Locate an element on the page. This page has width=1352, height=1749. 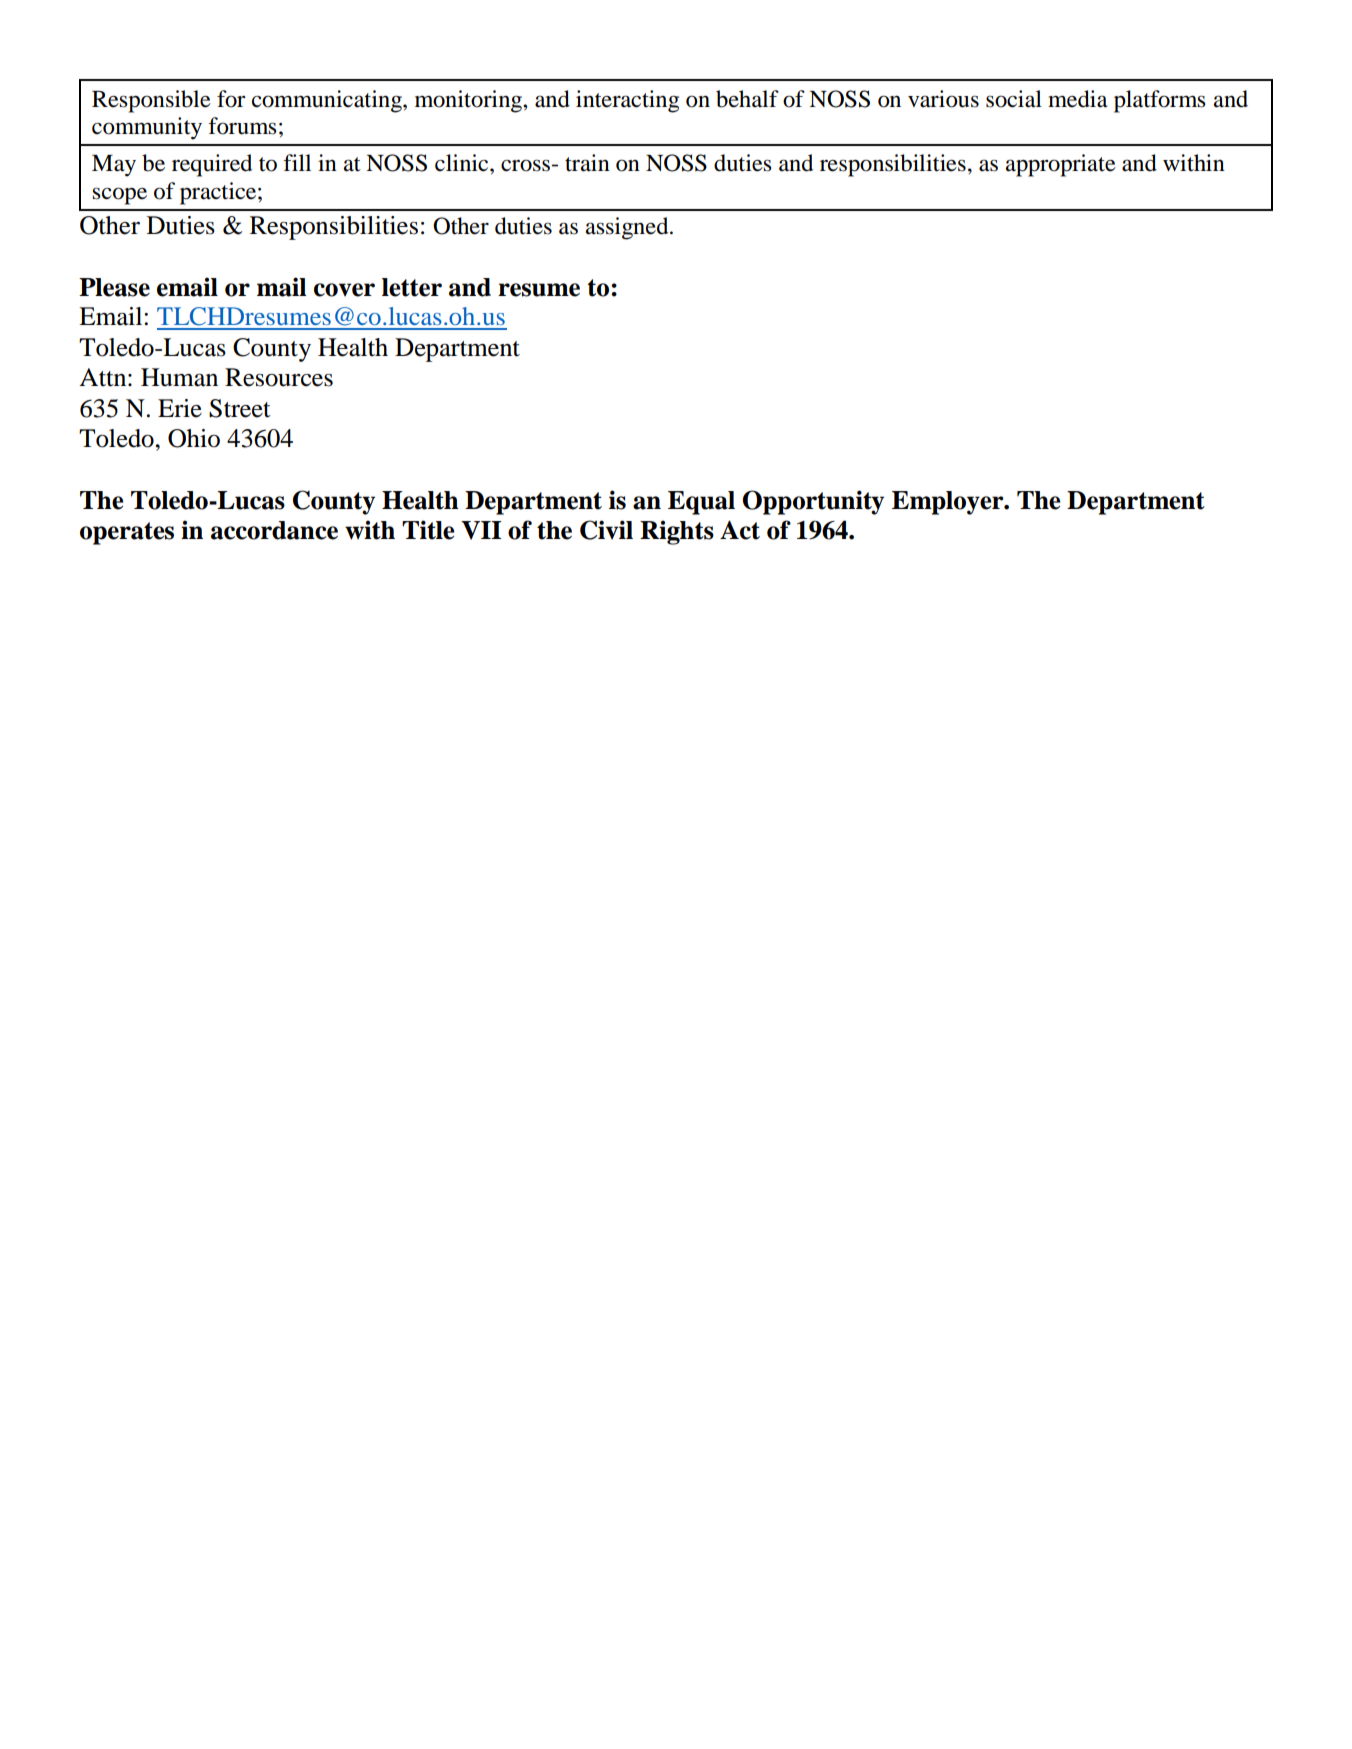
social is located at coordinates (1014, 99).
